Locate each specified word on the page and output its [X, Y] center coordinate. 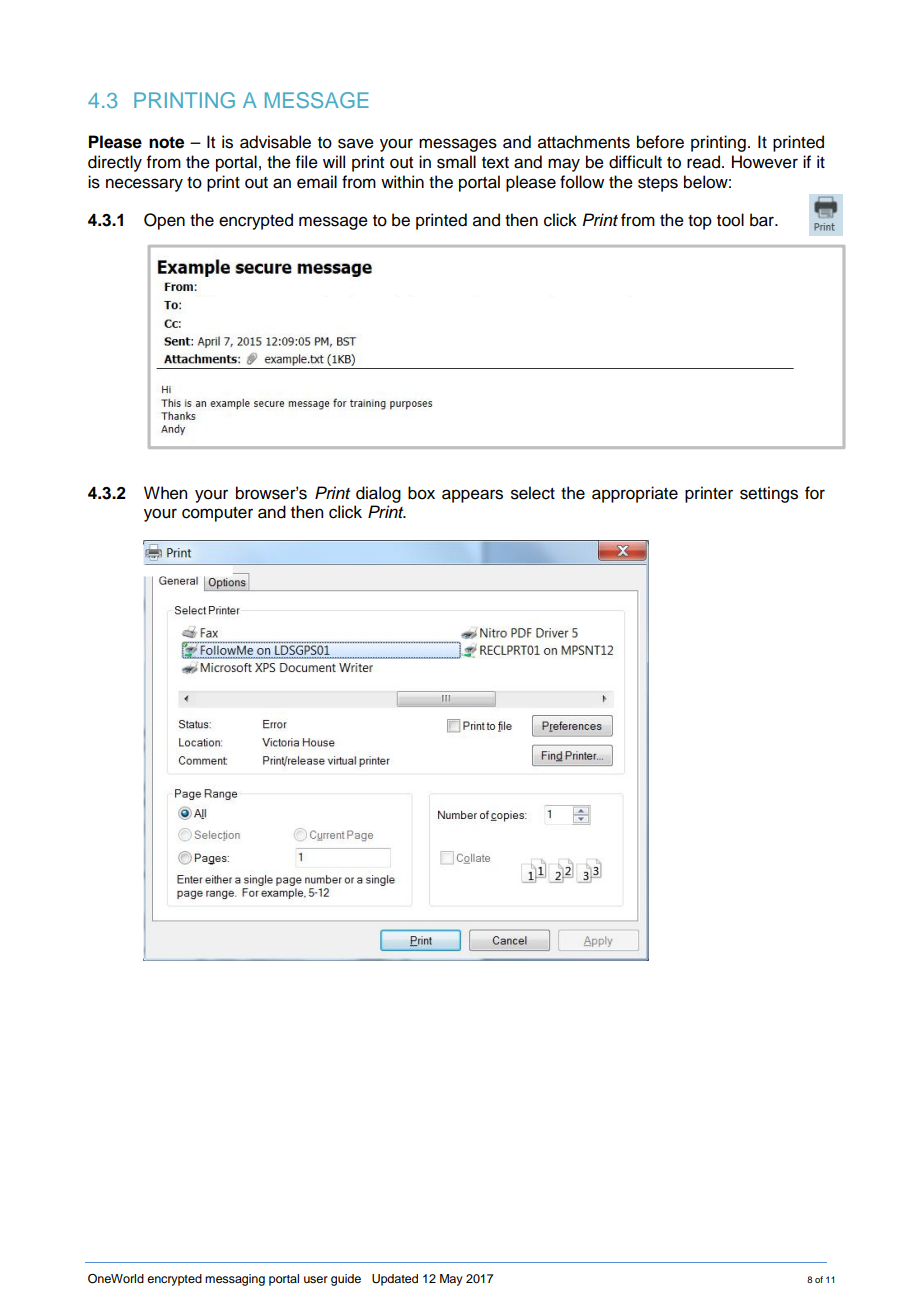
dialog [378, 494]
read [703, 162]
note [166, 142]
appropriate [635, 494]
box [421, 493]
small [456, 162]
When [165, 493]
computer [217, 514]
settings [769, 494]
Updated [395, 1280]
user [316, 1279]
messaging [235, 1280]
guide [346, 1280]
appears [472, 496]
